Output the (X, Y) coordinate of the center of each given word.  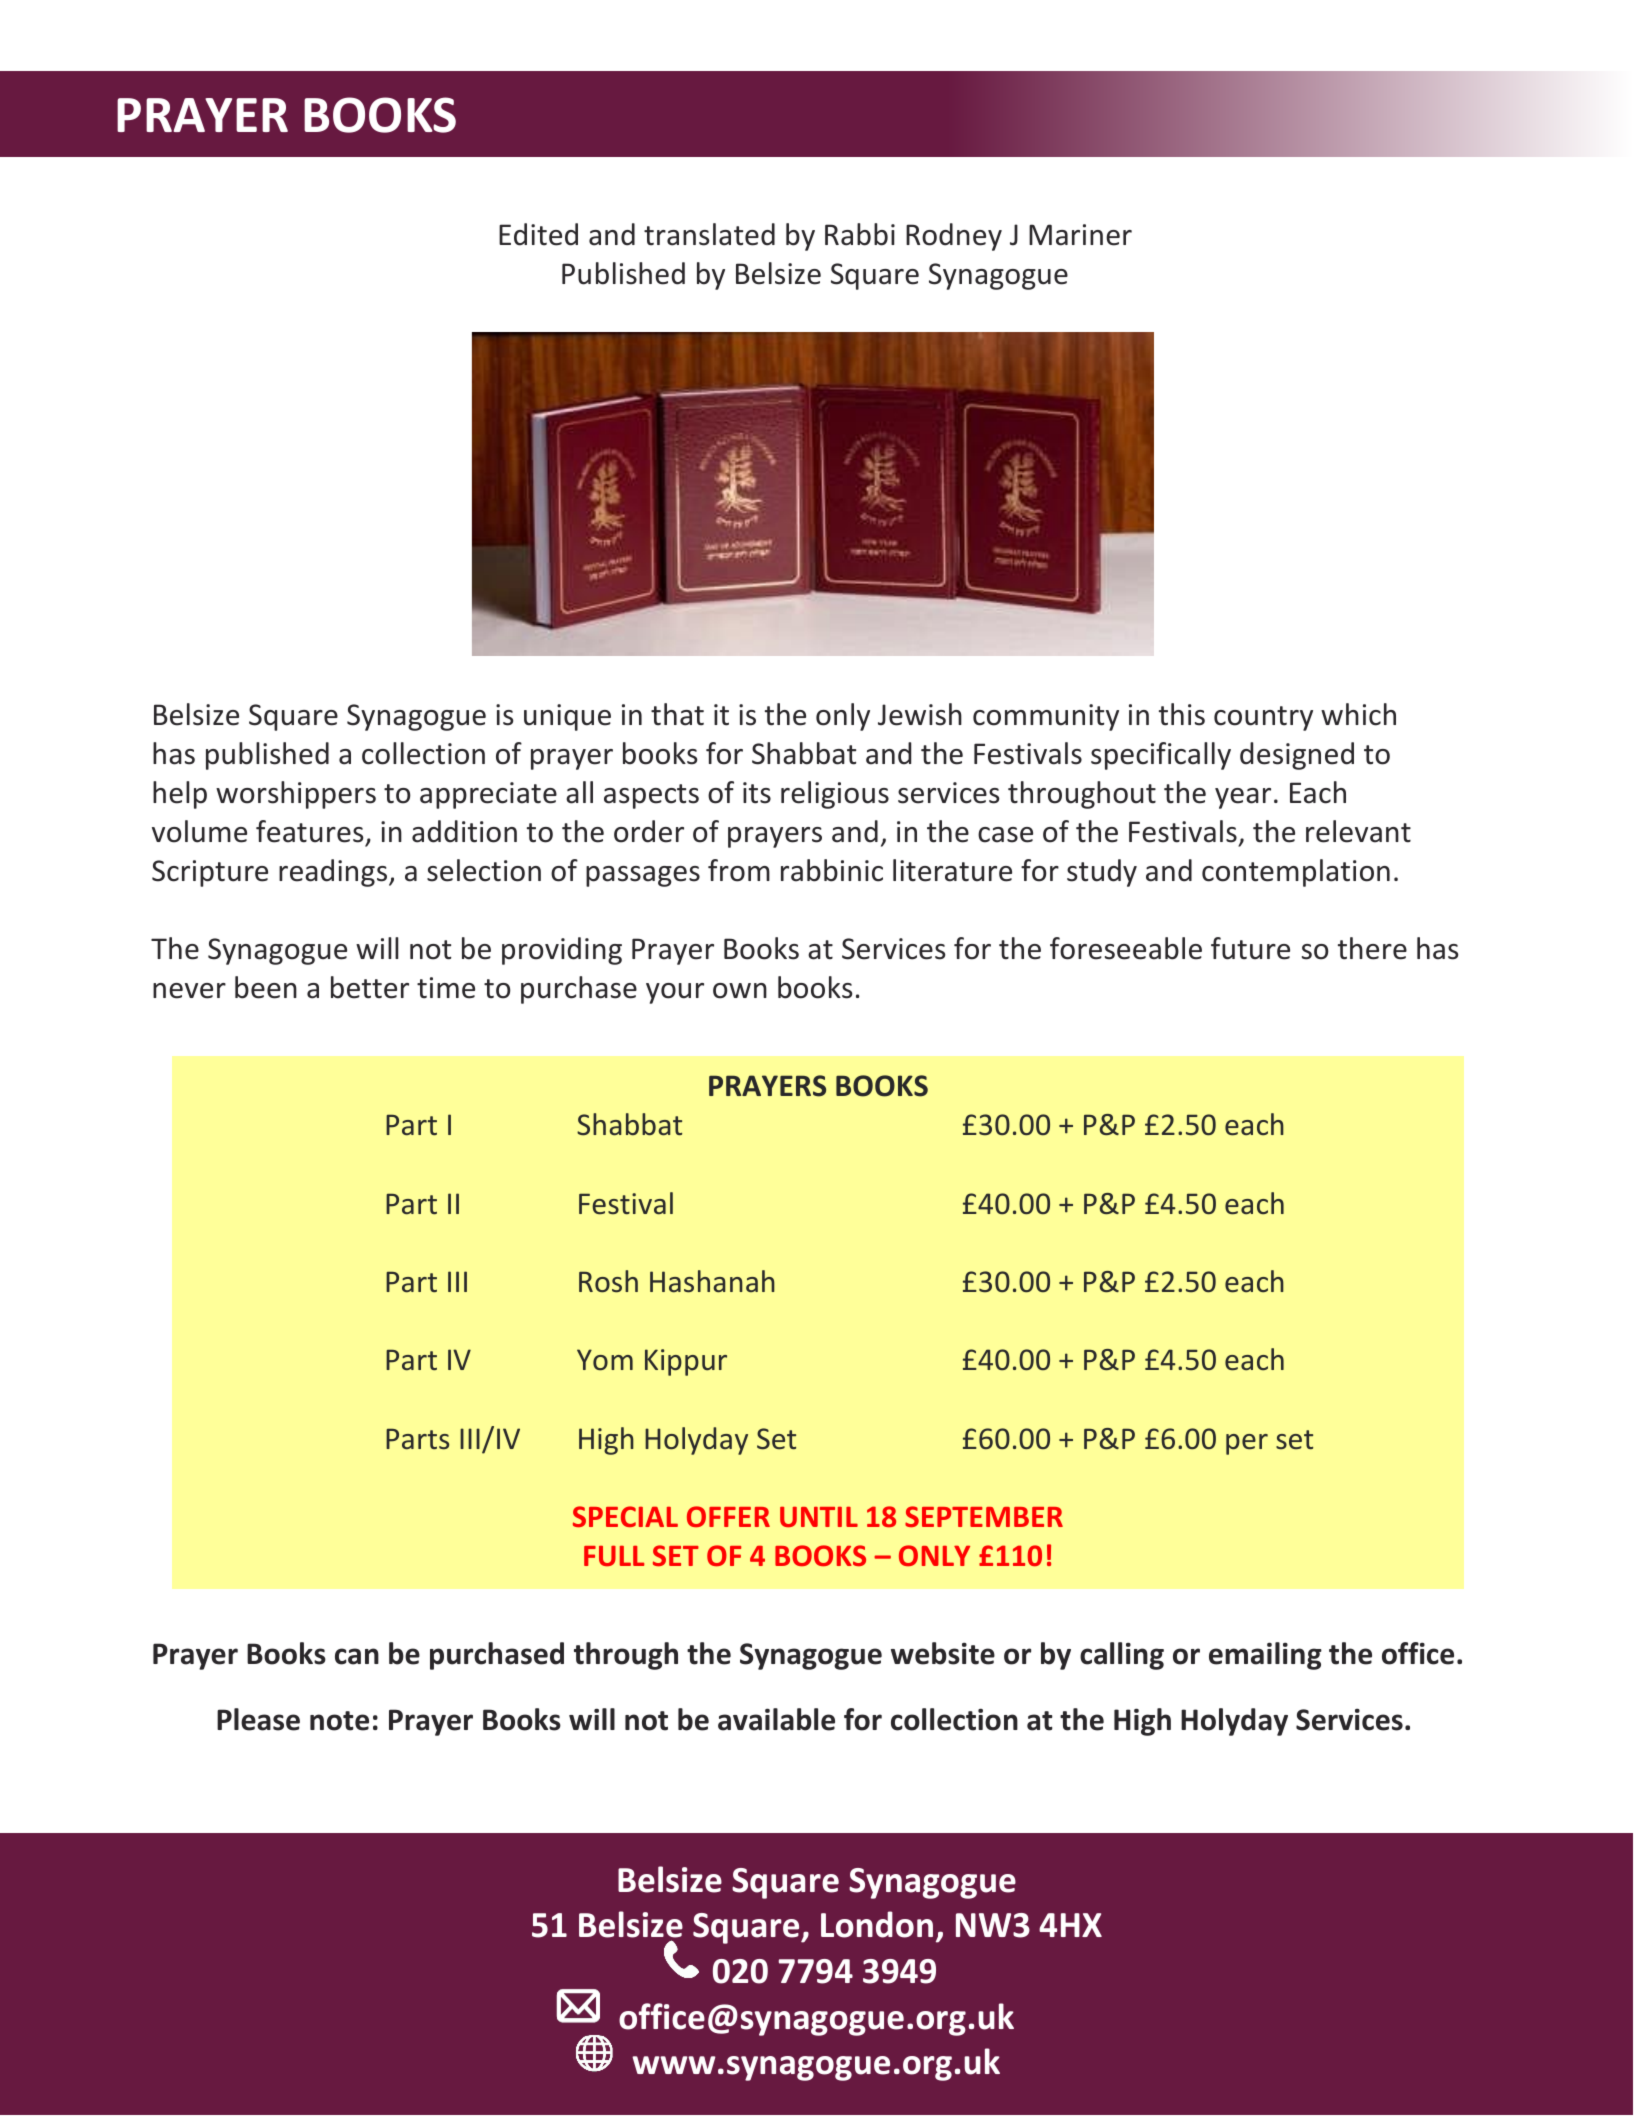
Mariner (1080, 235)
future (1250, 948)
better (370, 987)
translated (709, 234)
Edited (538, 234)
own (740, 991)
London (877, 1924)
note (339, 1721)
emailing (1265, 1656)
